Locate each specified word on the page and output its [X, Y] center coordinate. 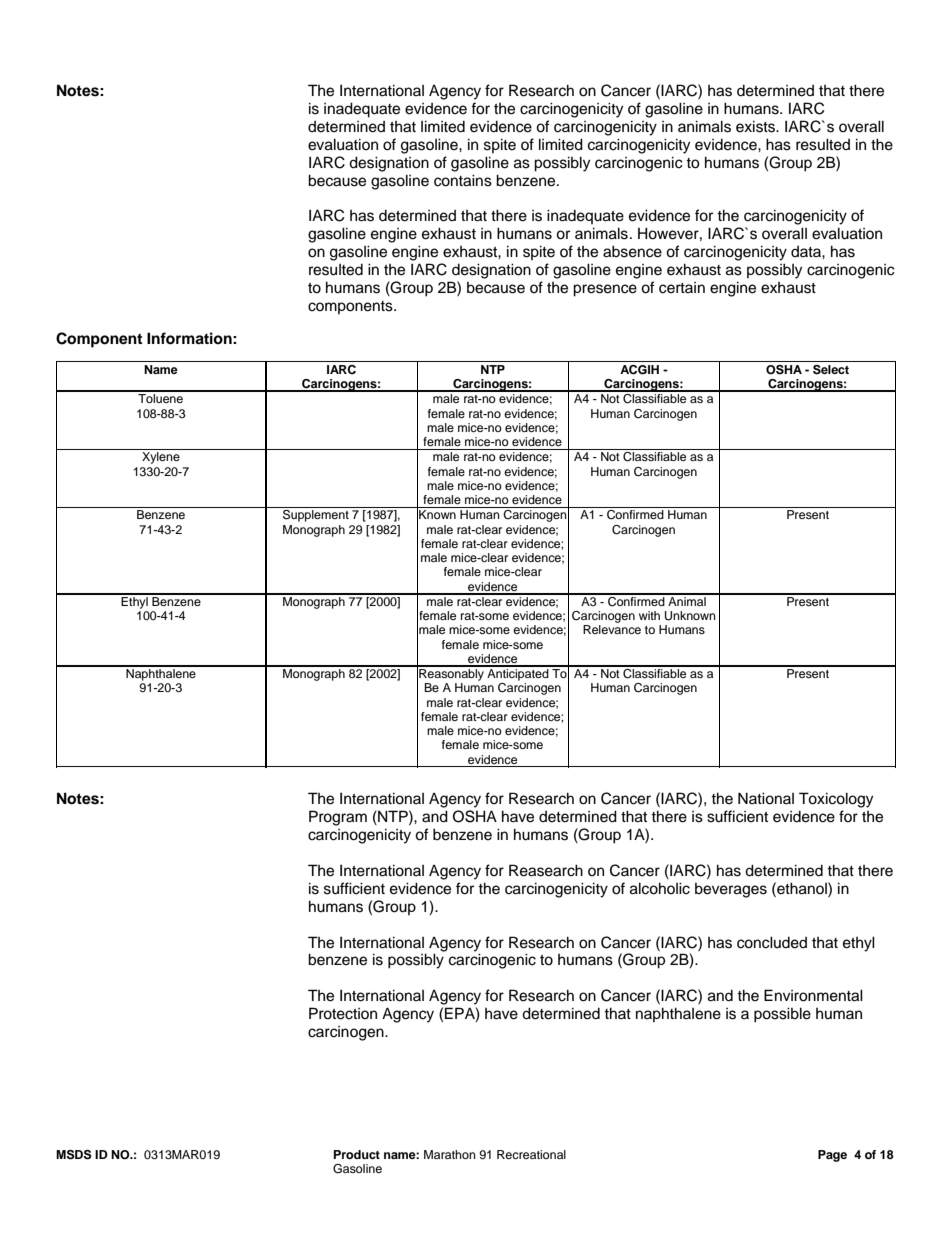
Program [338, 818]
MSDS [74, 1155]
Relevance [612, 629]
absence [632, 251]
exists [757, 126]
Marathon [450, 1154]
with [649, 615]
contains [463, 180]
